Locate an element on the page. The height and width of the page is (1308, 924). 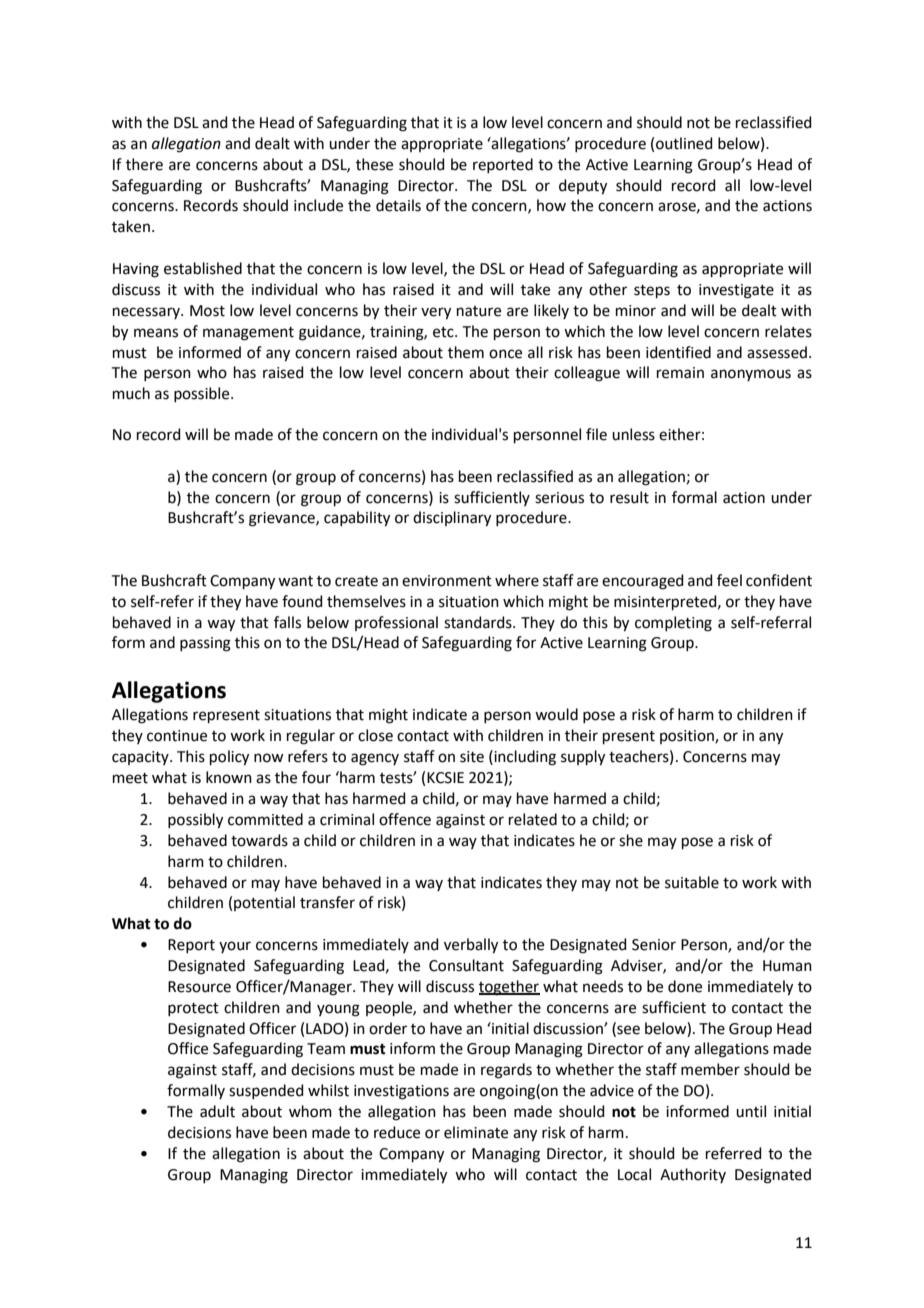
details is located at coordinates (398, 205).
